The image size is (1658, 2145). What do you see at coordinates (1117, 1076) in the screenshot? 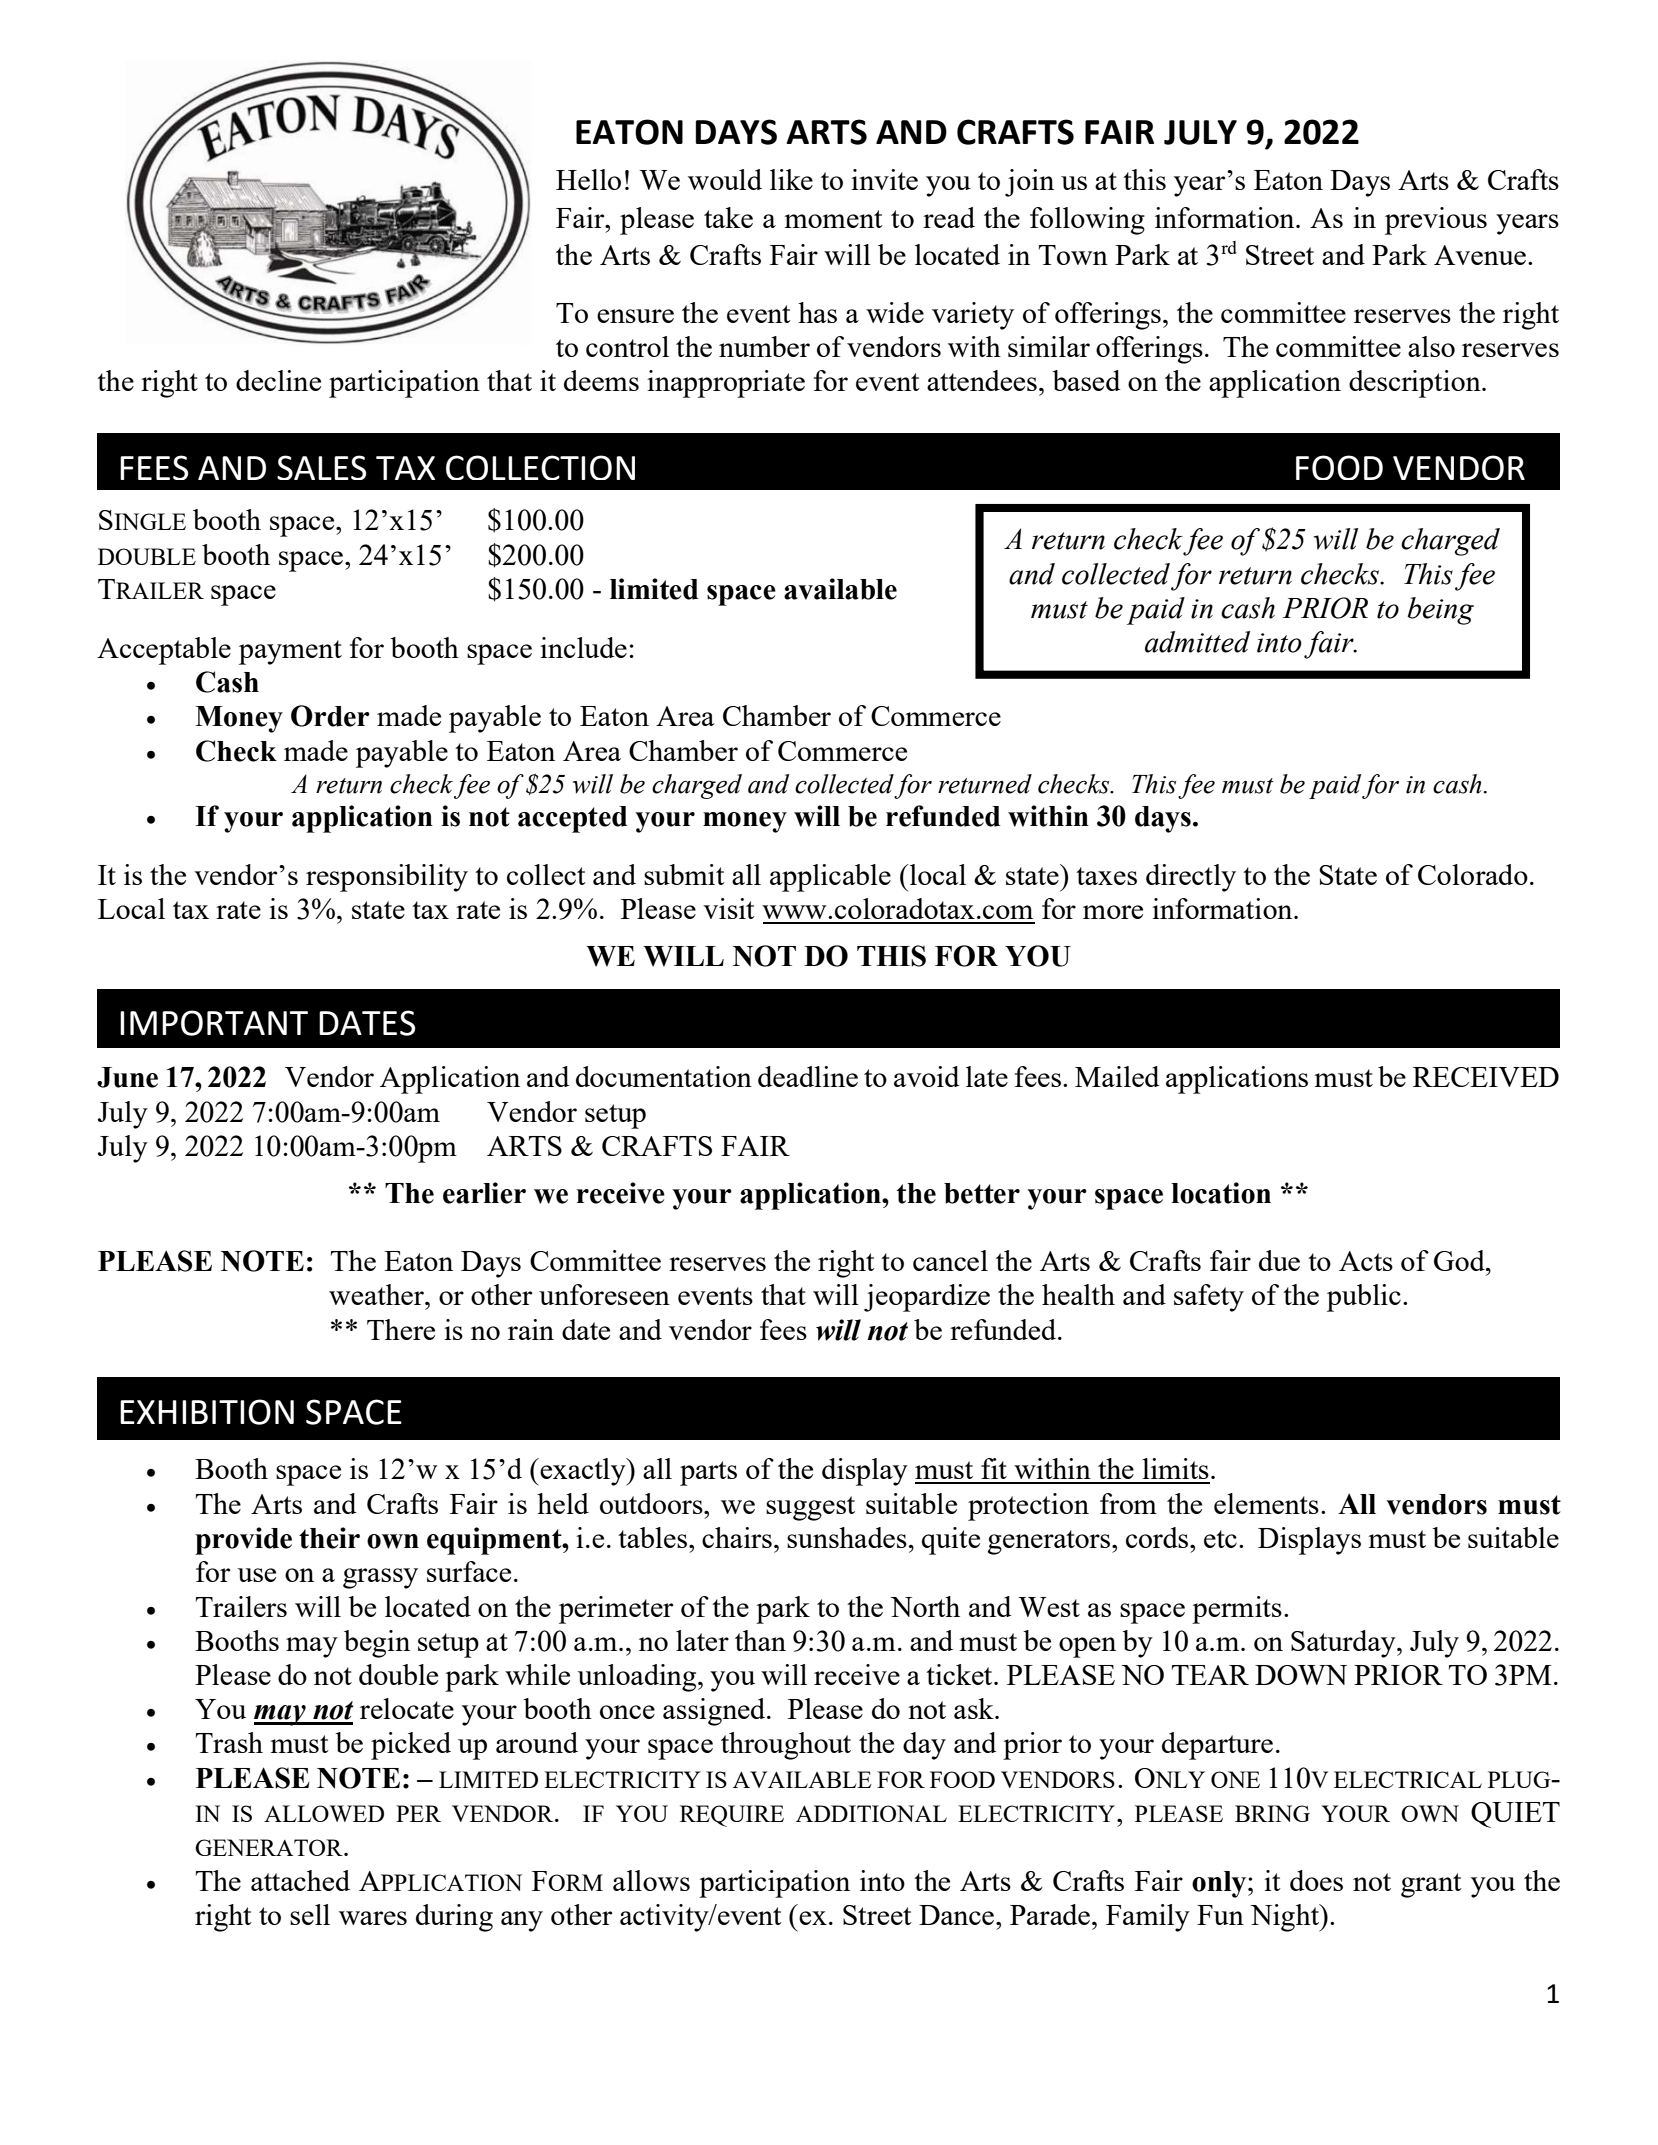
I see `Mailed` at bounding box center [1117, 1076].
